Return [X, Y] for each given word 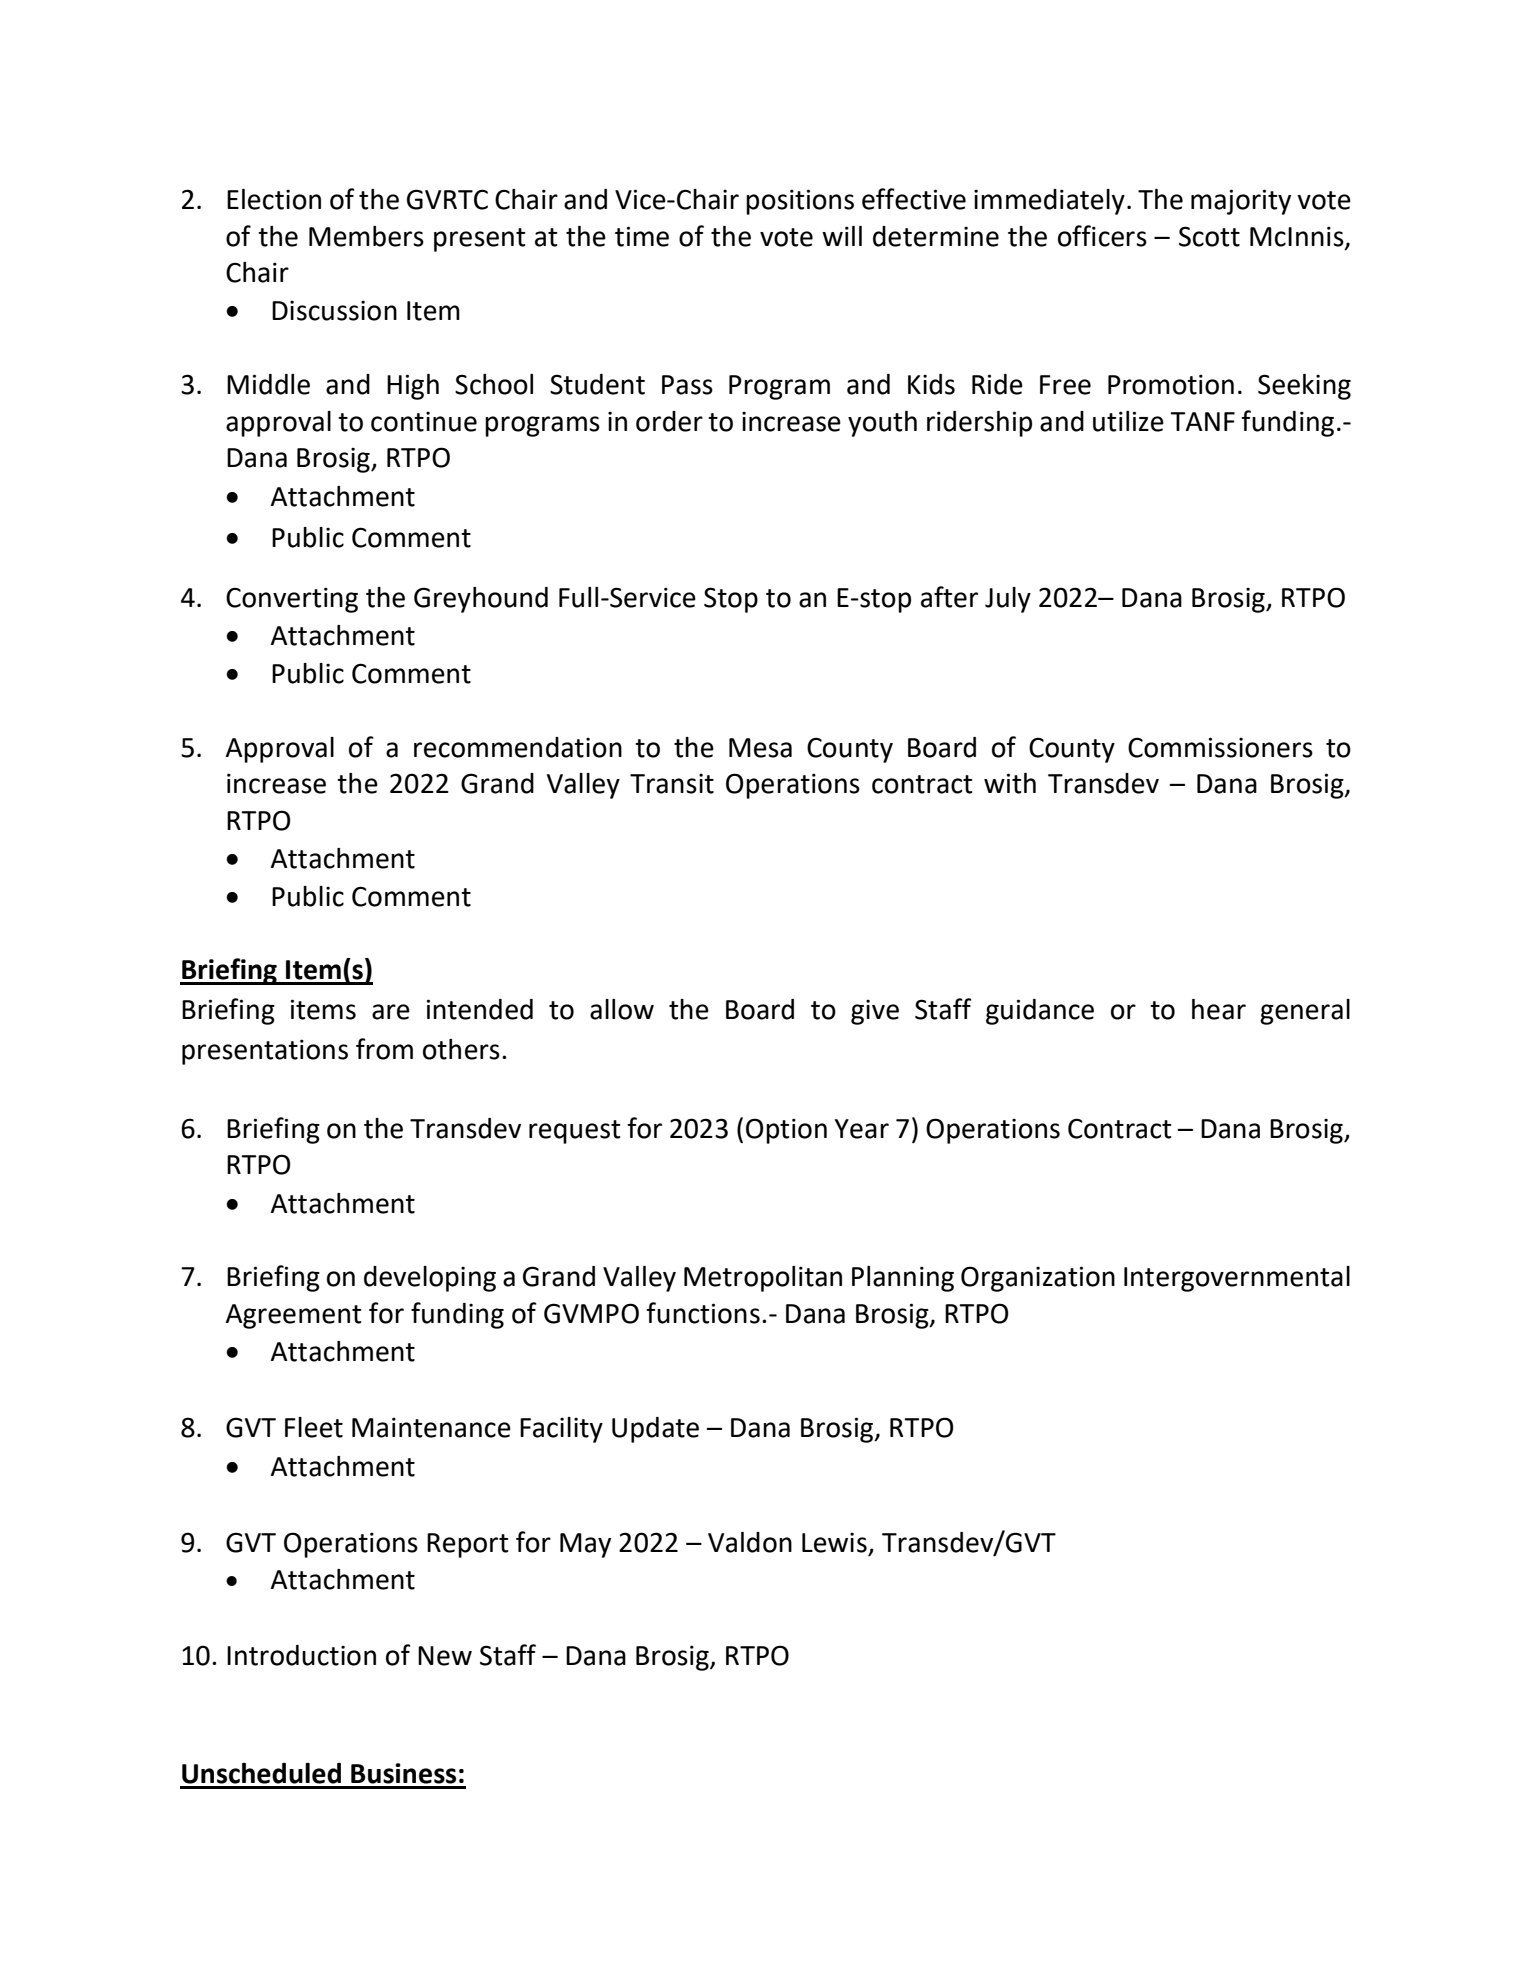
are [391, 1012]
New [445, 1656]
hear [1219, 1009]
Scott [1209, 236]
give [875, 1012]
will [842, 236]
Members [366, 236]
